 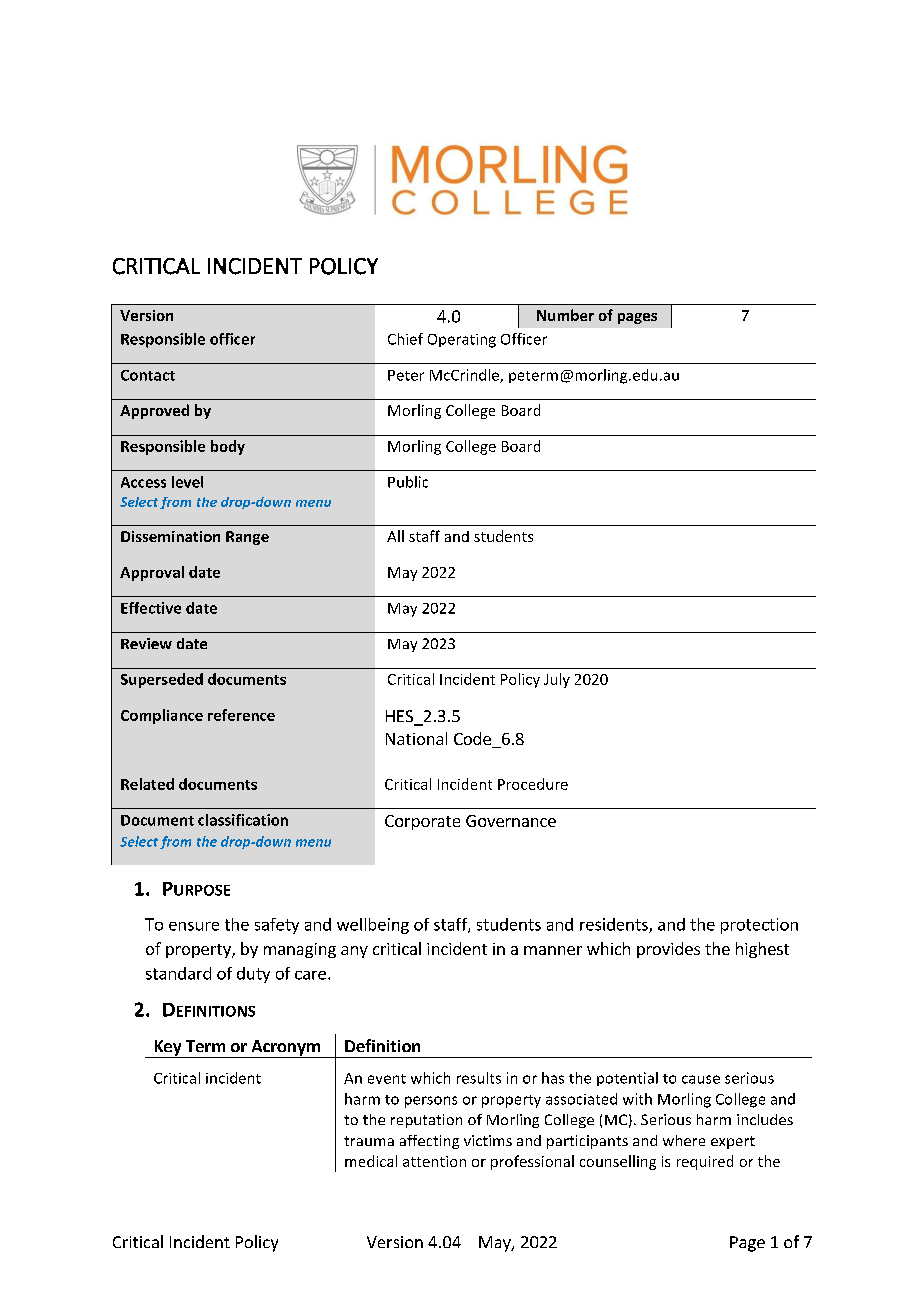 What do you see at coordinates (373, 926) in the image?
I see `wellbeing` at bounding box center [373, 926].
